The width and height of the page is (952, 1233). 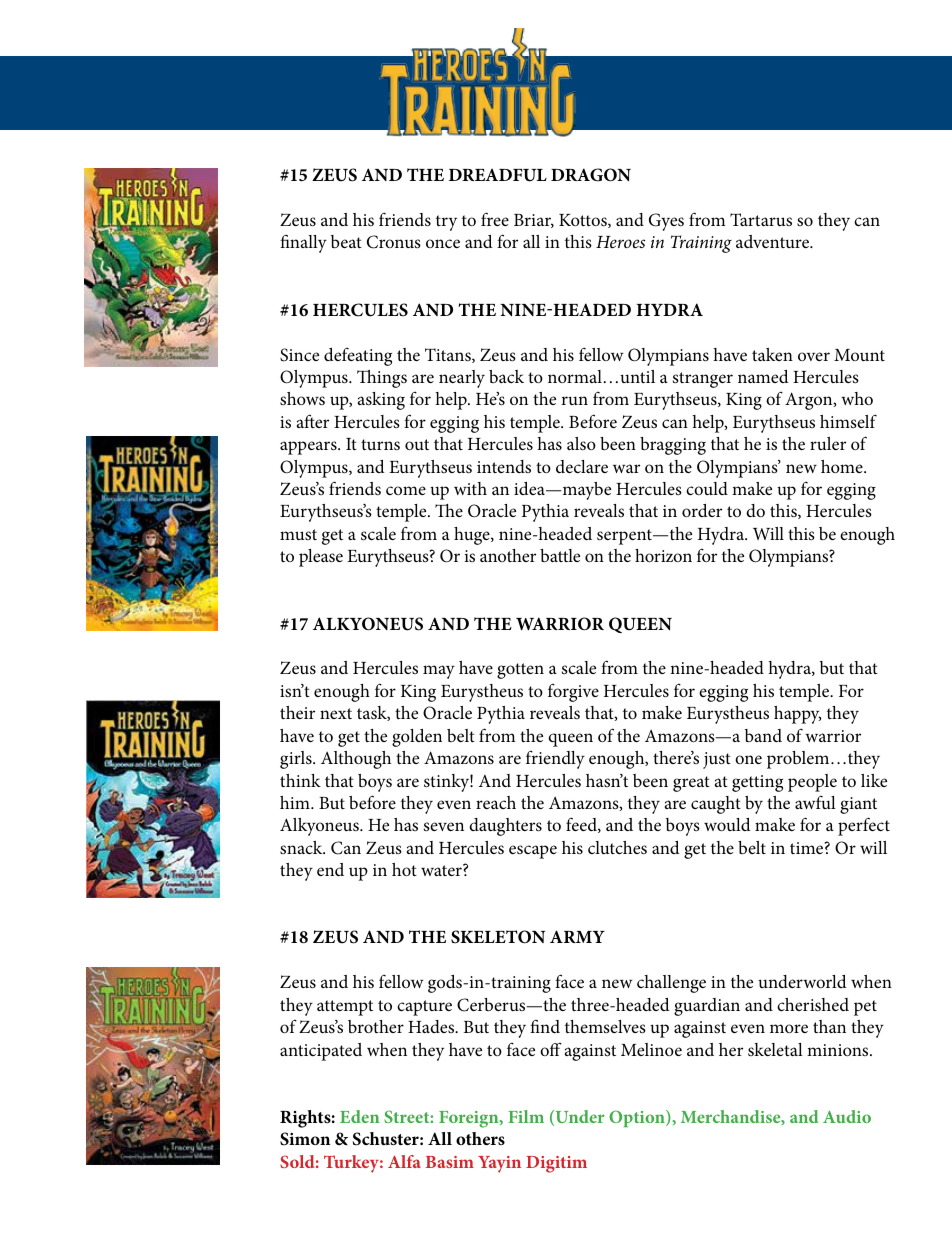 I want to click on Option, so click(x=638, y=1118).
